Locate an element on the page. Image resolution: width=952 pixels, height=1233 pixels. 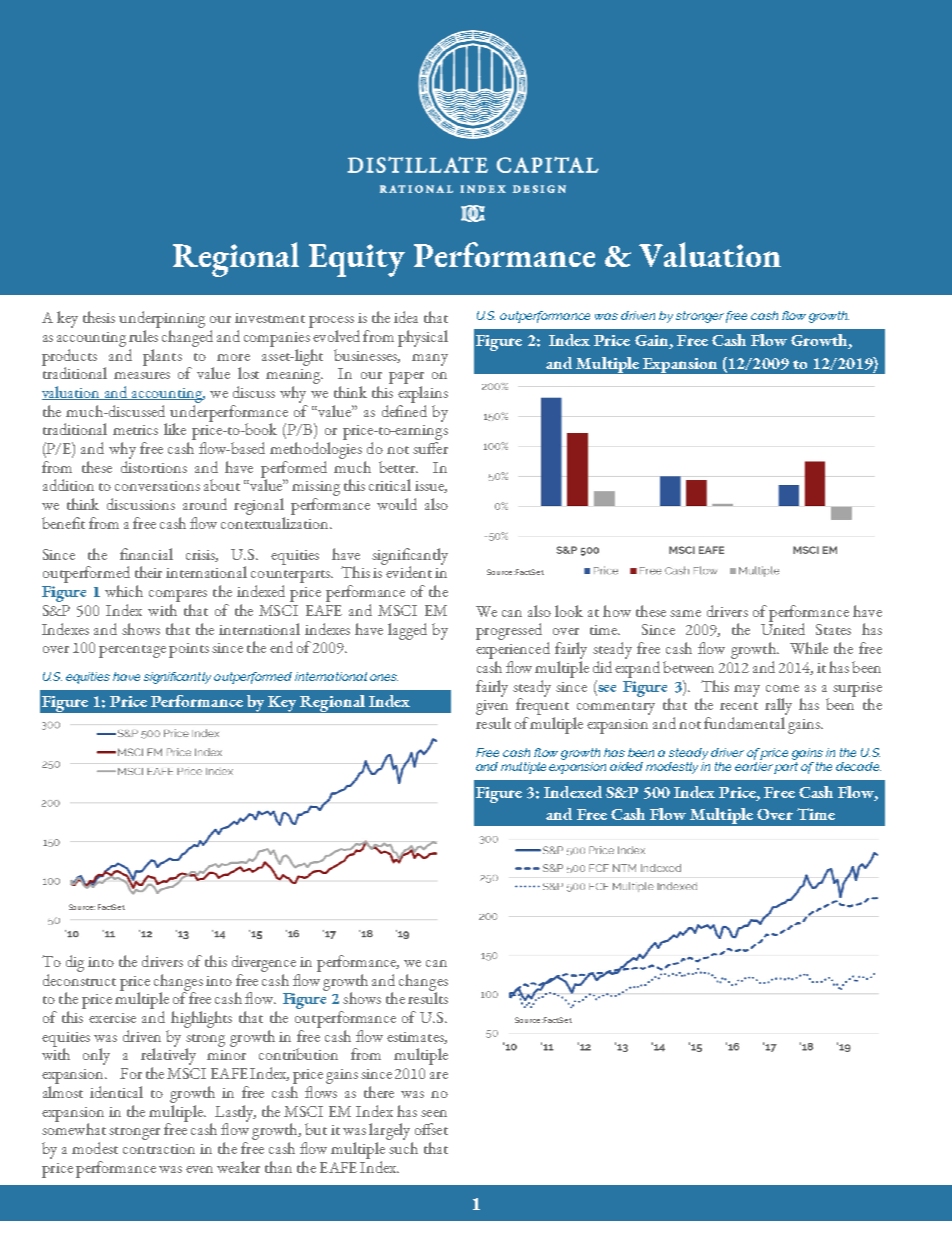
idea is located at coordinates (406, 317).
